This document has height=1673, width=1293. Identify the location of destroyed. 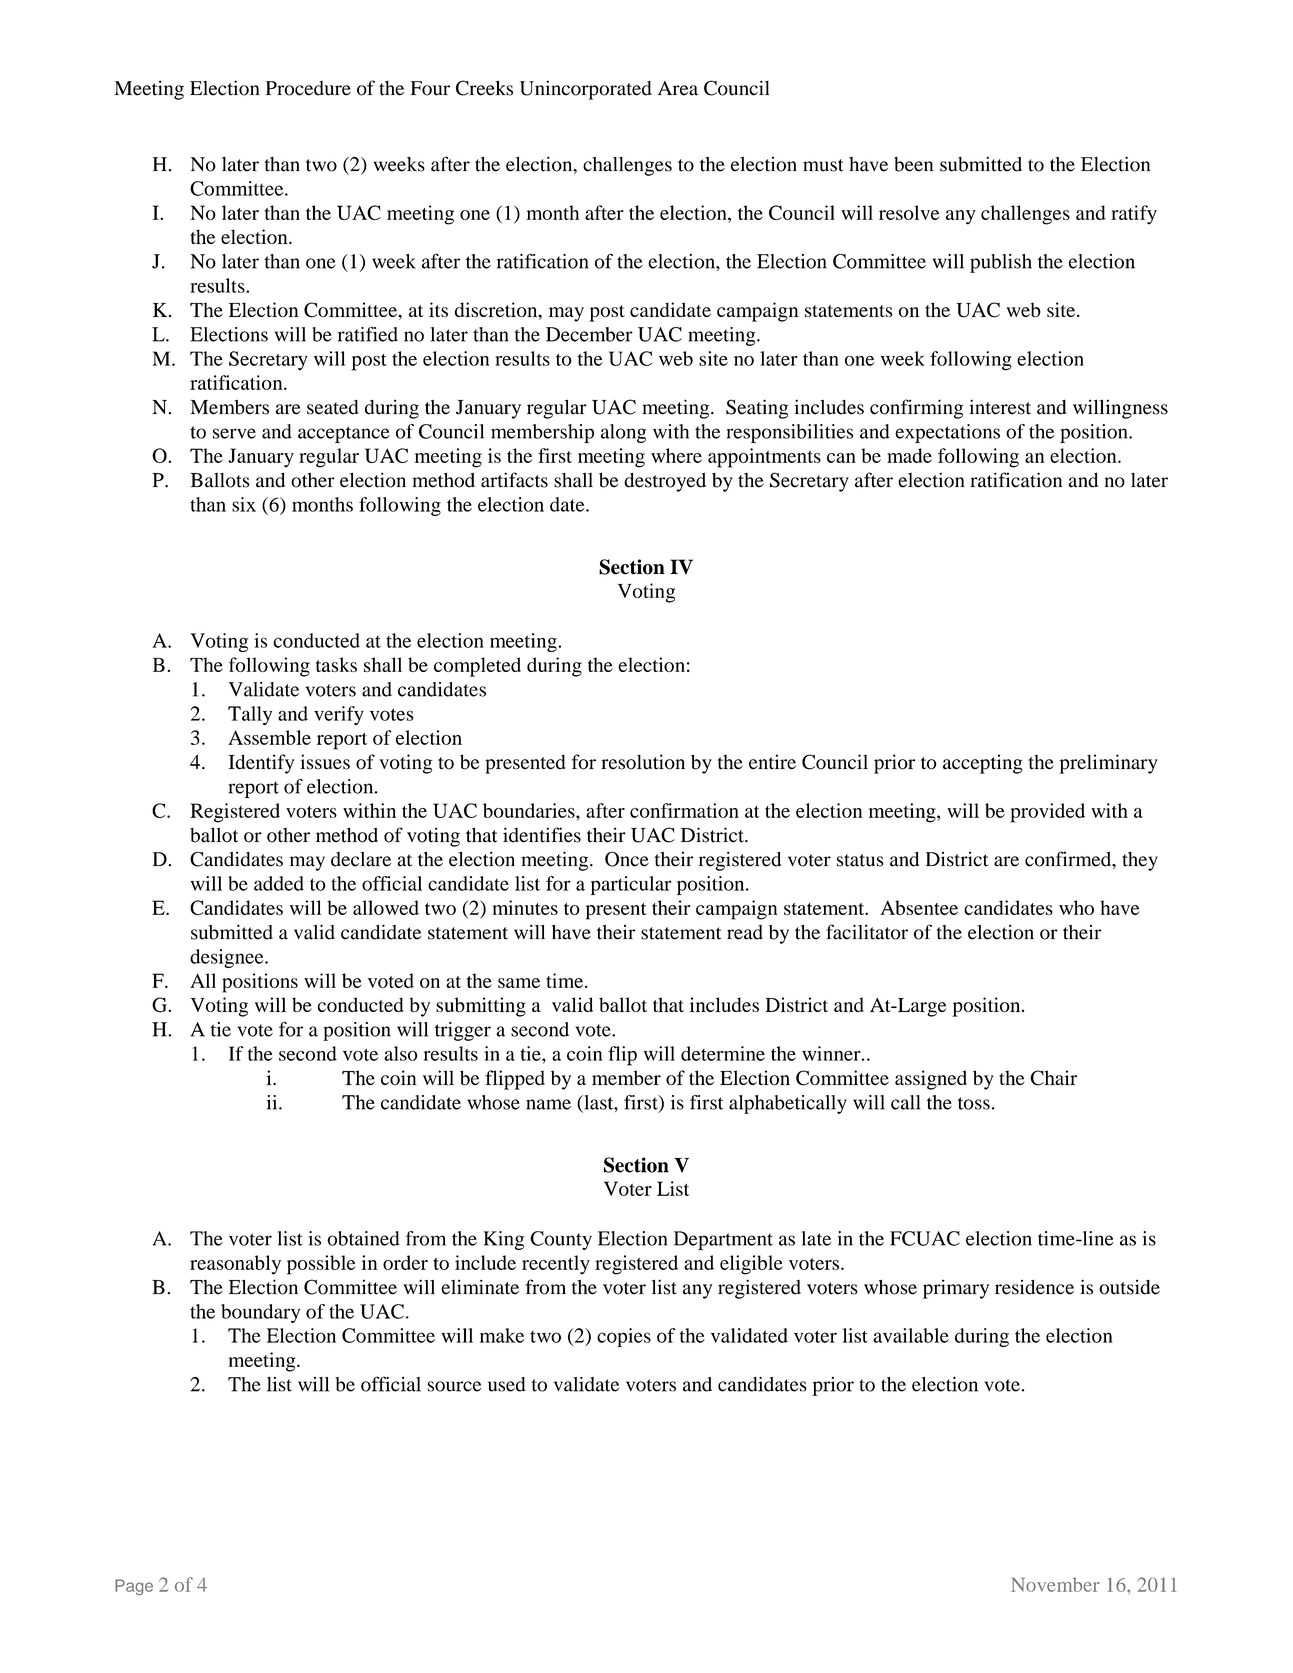
(665, 482).
